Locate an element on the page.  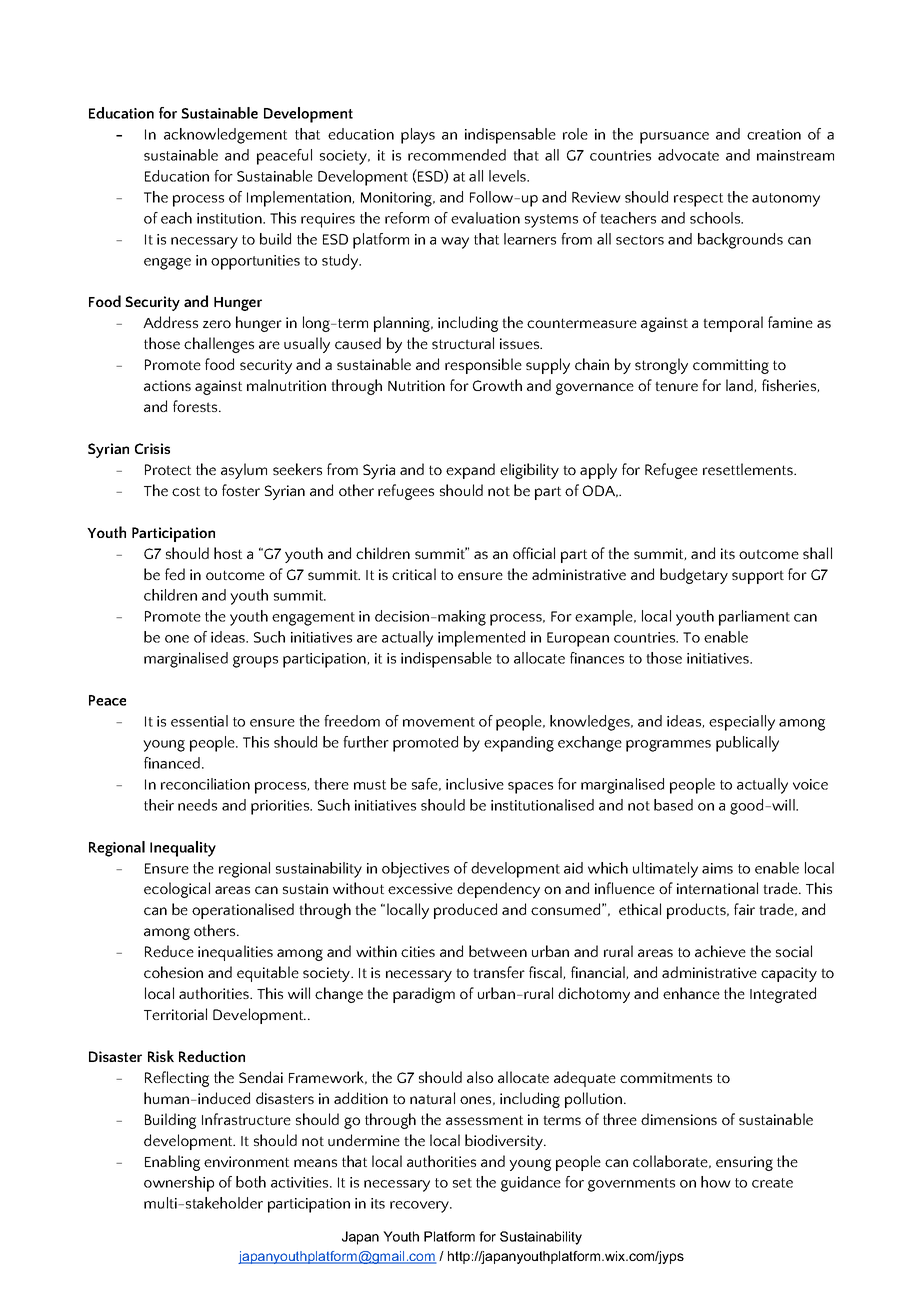
both is located at coordinates (251, 1182).
